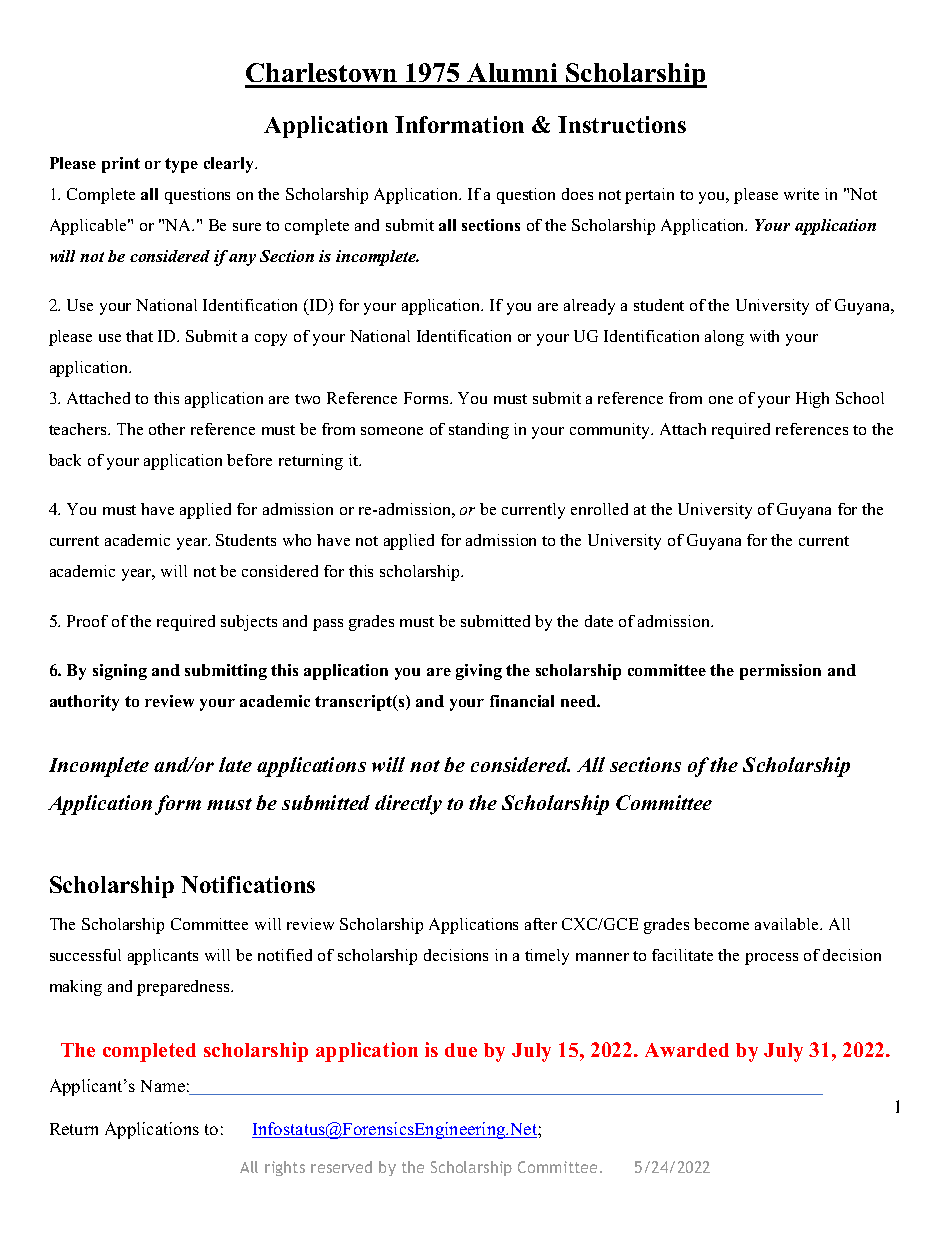 The image size is (952, 1233). Describe the element at coordinates (577, 194) in the screenshot. I see `does` at that location.
